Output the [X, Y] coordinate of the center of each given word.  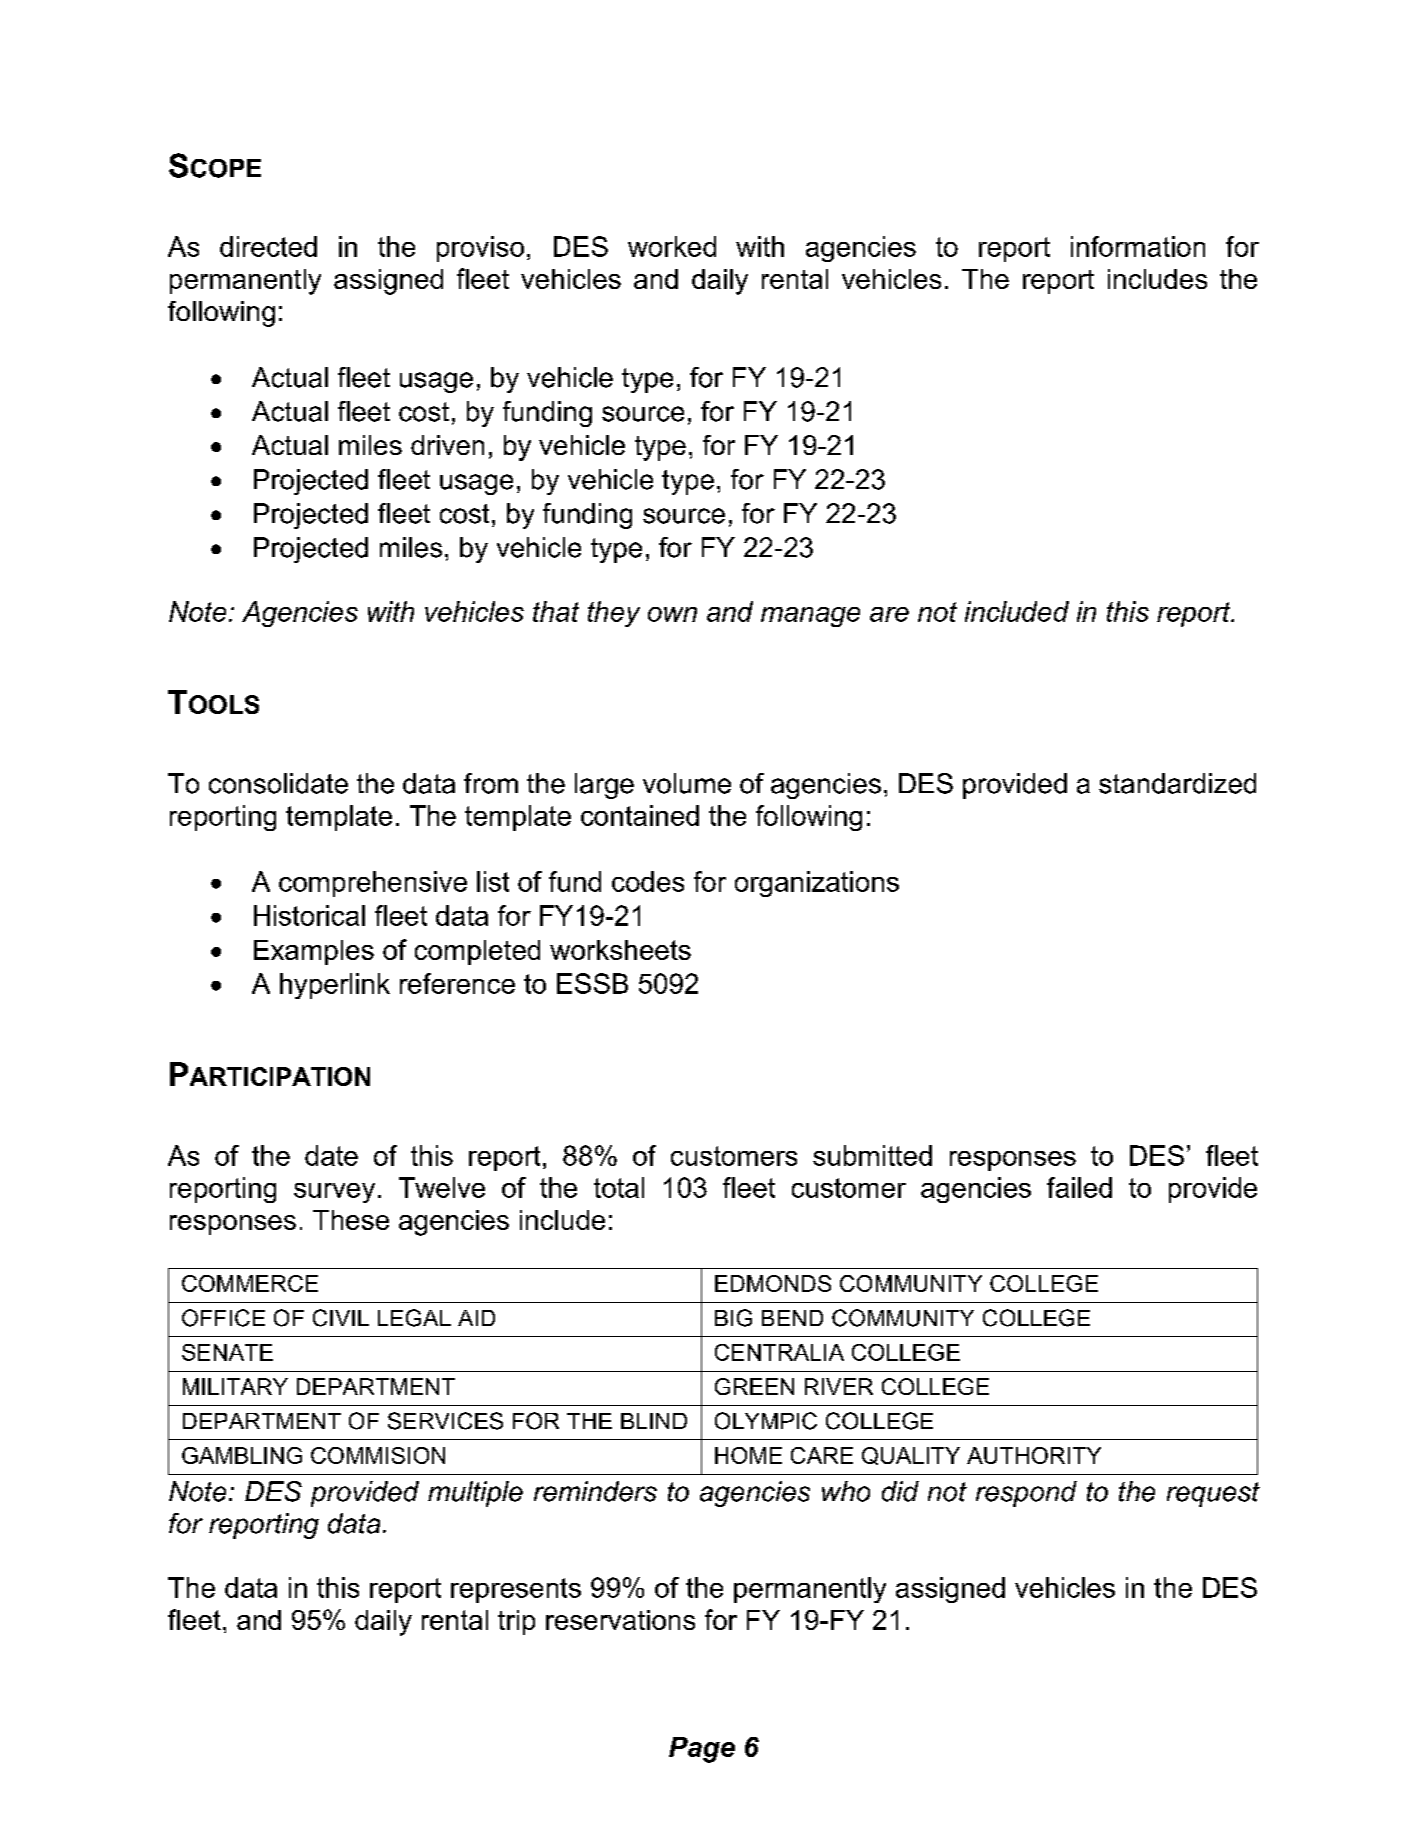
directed [268, 246]
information [1138, 246]
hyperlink [335, 986]
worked [672, 246]
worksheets [620, 950]
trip [516, 1622]
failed [1079, 1187]
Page [702, 1750]
